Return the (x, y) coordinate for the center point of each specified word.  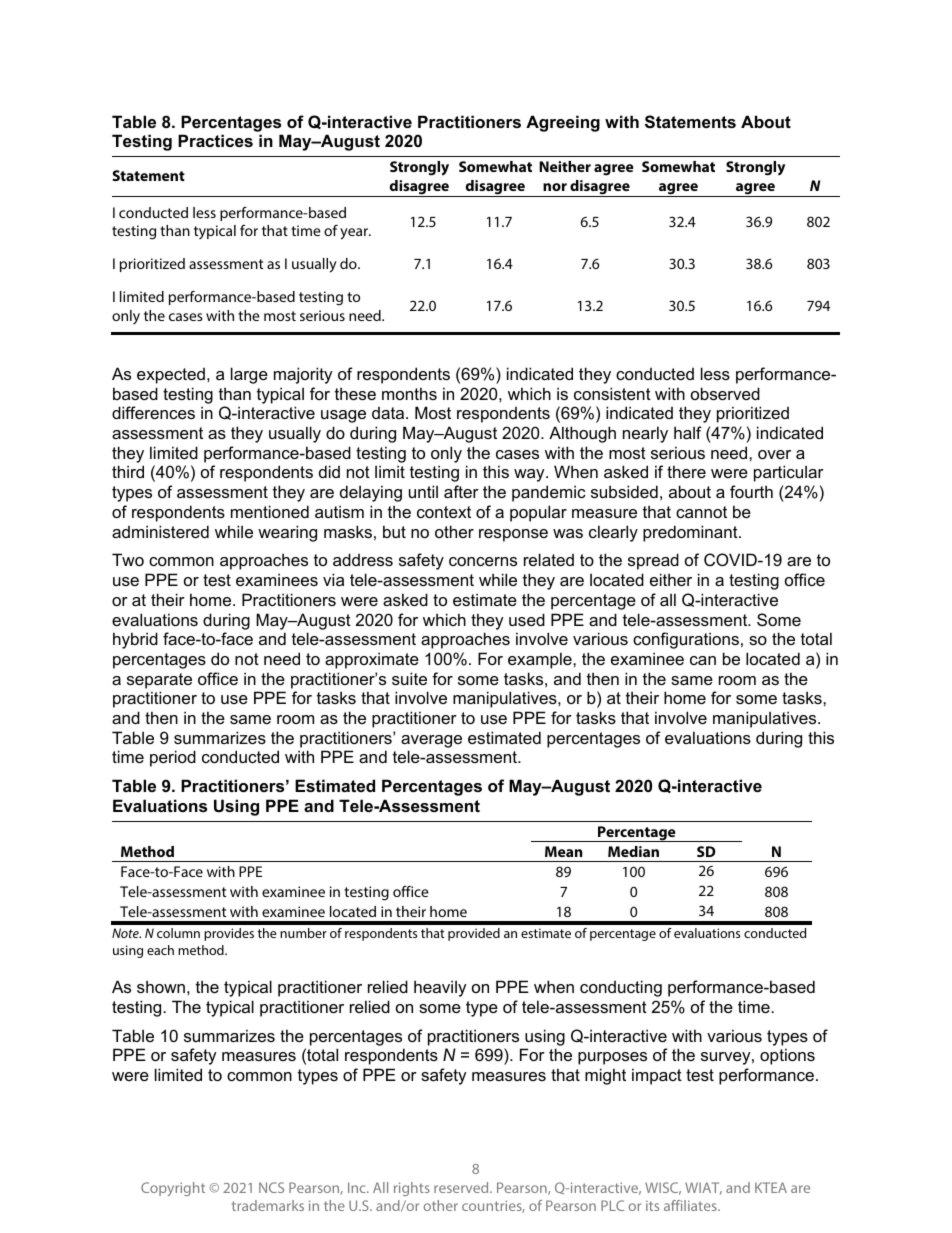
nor (555, 187)
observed (725, 393)
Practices (215, 140)
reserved (462, 1187)
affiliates (691, 1205)
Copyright (173, 1189)
